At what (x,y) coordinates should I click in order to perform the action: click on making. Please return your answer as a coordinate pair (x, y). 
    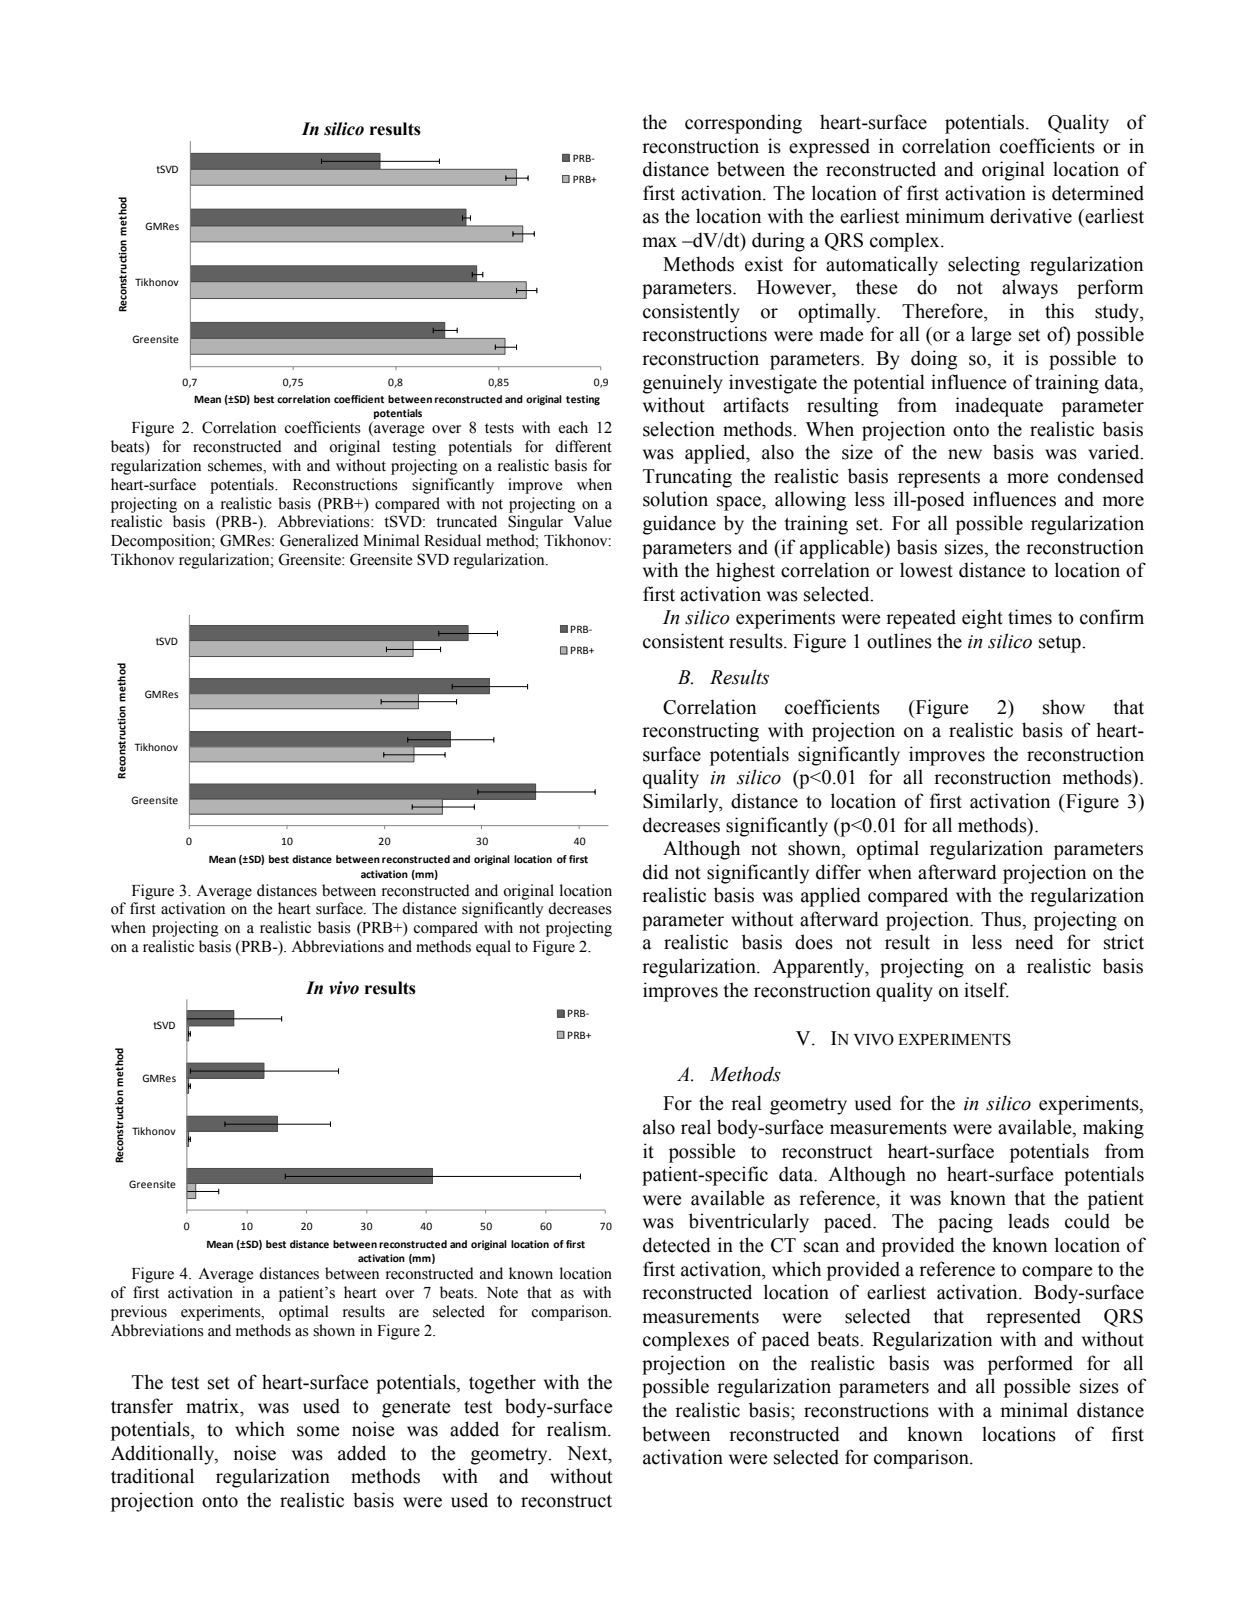
    Looking at the image, I should click on (1113, 1129).
